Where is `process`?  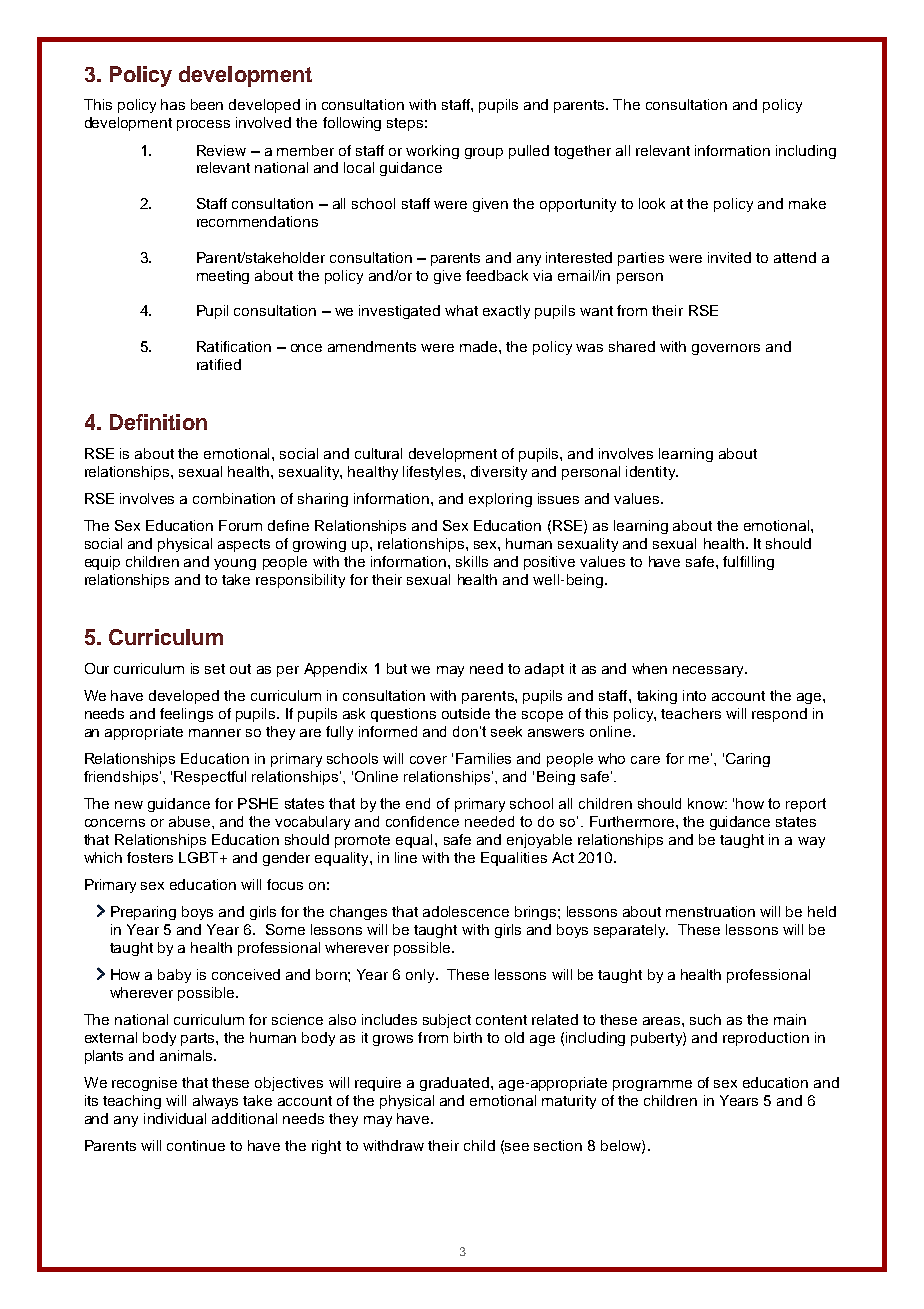 process is located at coordinates (203, 125).
